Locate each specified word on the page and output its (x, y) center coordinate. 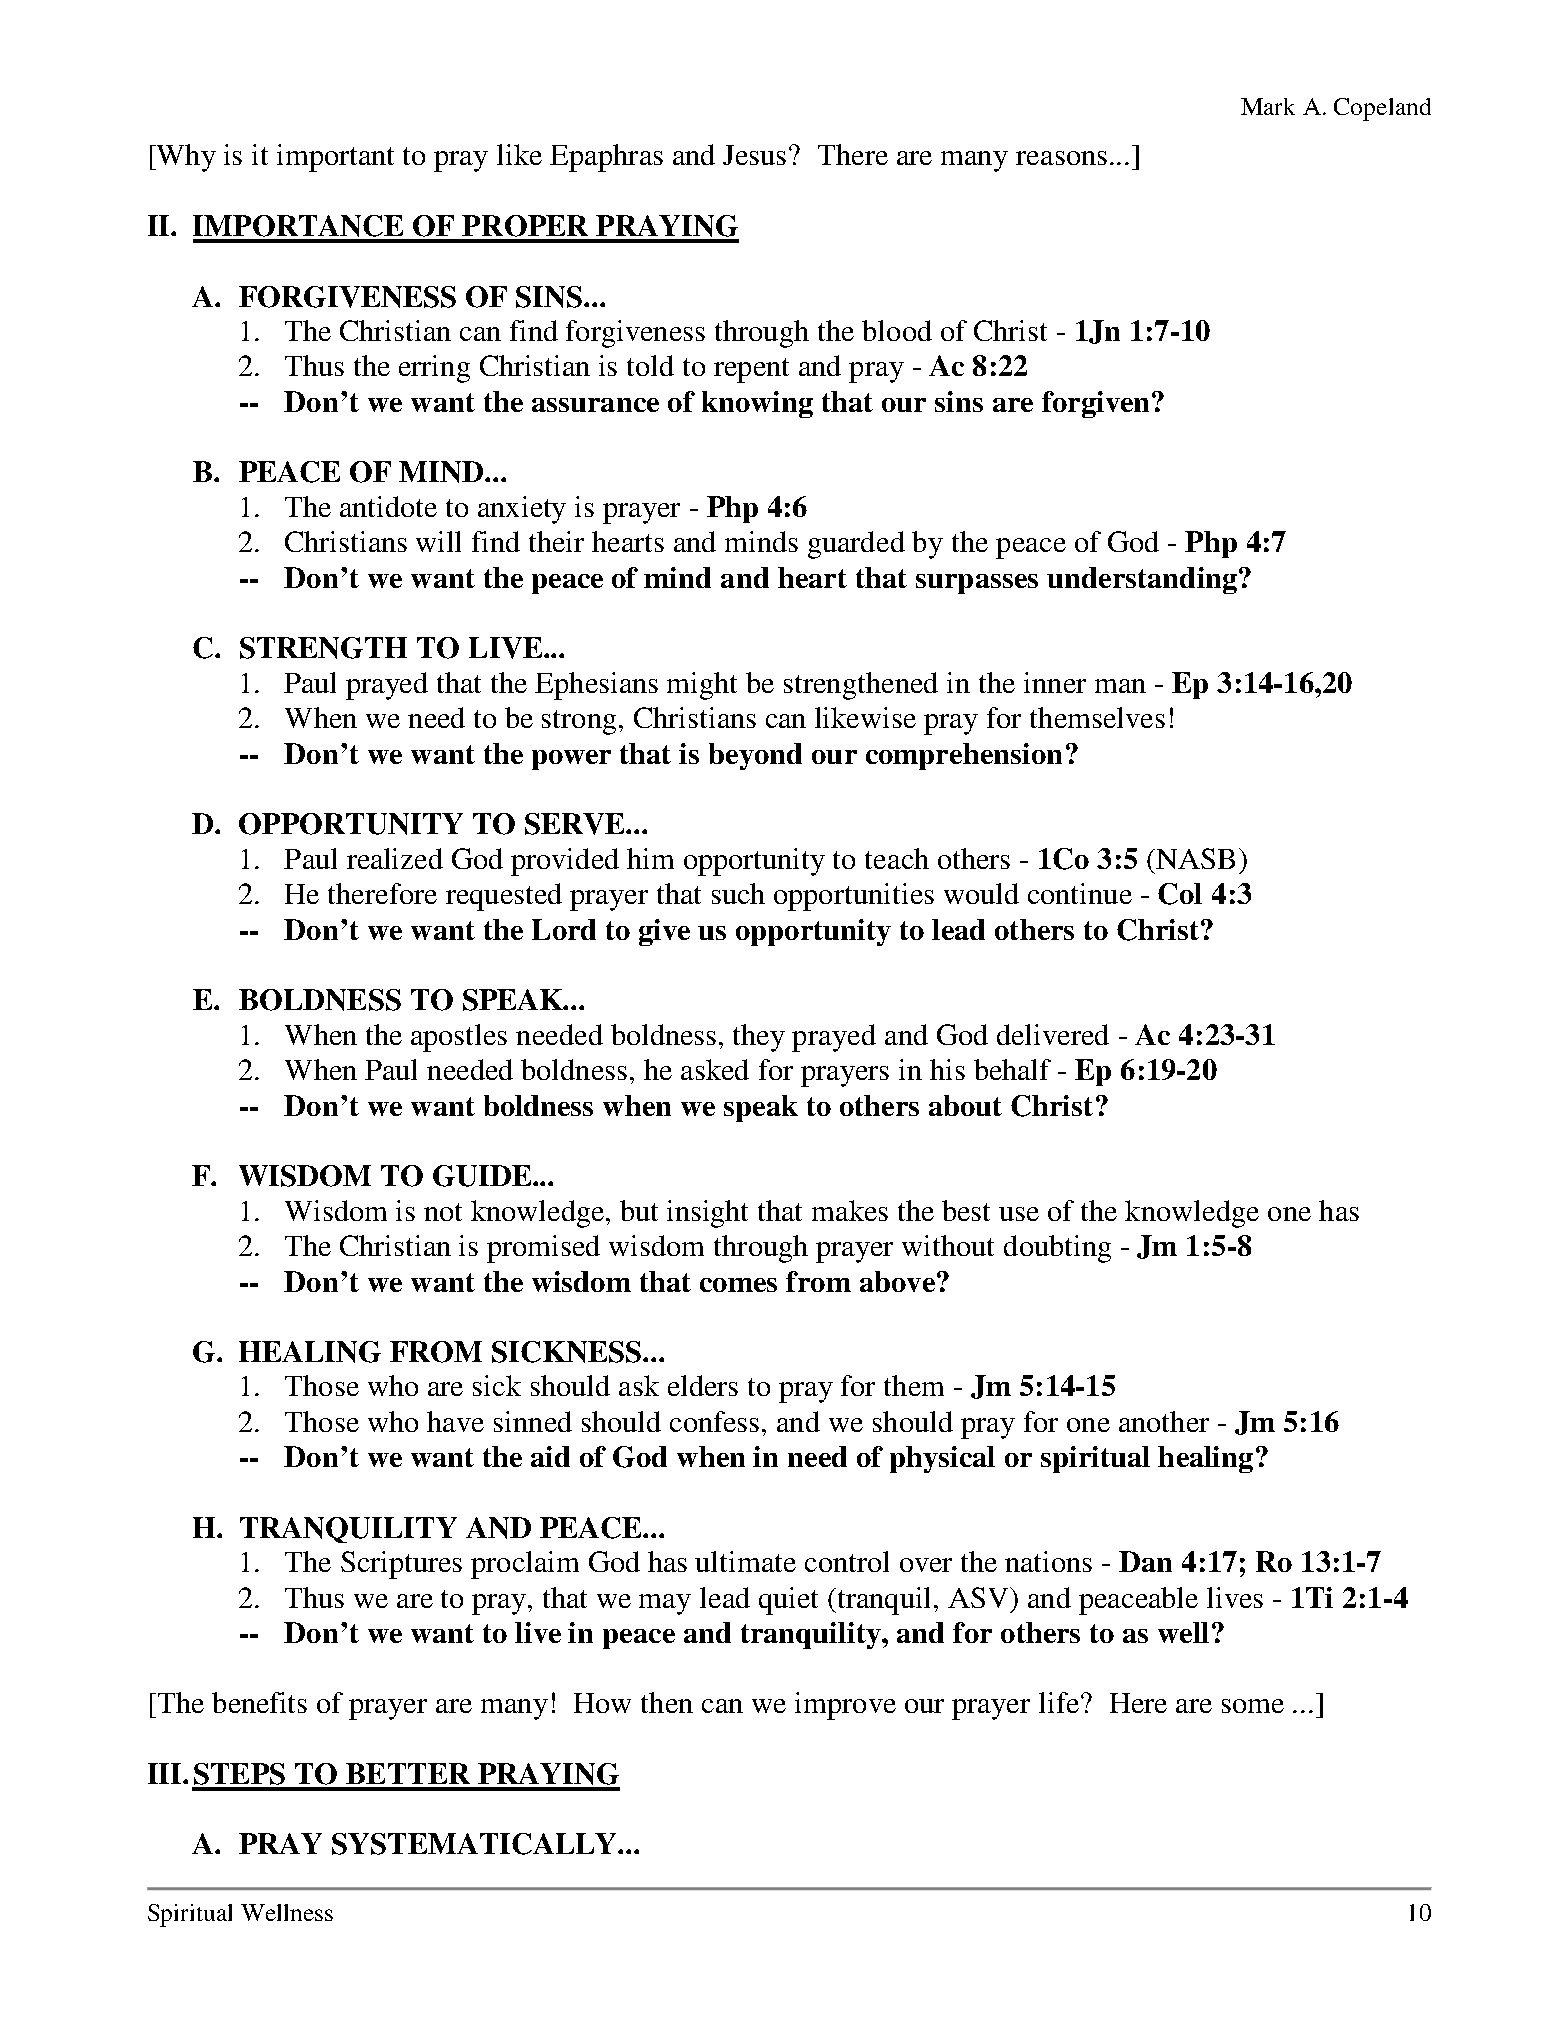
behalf (1012, 1069)
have (455, 1421)
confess (714, 1421)
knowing (757, 404)
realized (395, 858)
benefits (259, 1702)
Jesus (754, 155)
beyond (755, 756)
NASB (1194, 858)
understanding (1142, 580)
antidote (388, 506)
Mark (1268, 106)
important (335, 158)
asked (715, 1069)
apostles (459, 1038)
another (1164, 1421)
